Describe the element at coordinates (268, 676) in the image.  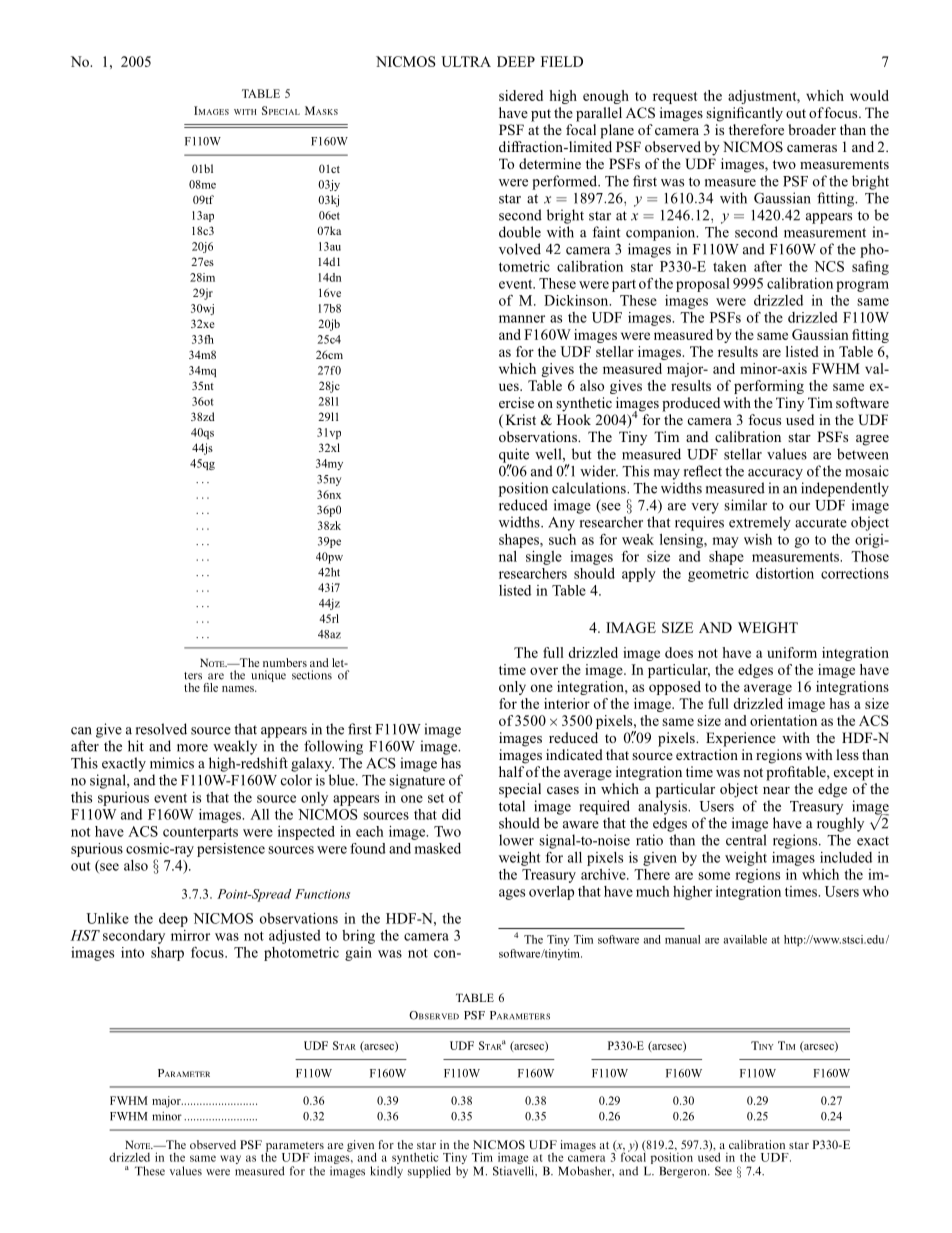
I see `unique` at that location.
